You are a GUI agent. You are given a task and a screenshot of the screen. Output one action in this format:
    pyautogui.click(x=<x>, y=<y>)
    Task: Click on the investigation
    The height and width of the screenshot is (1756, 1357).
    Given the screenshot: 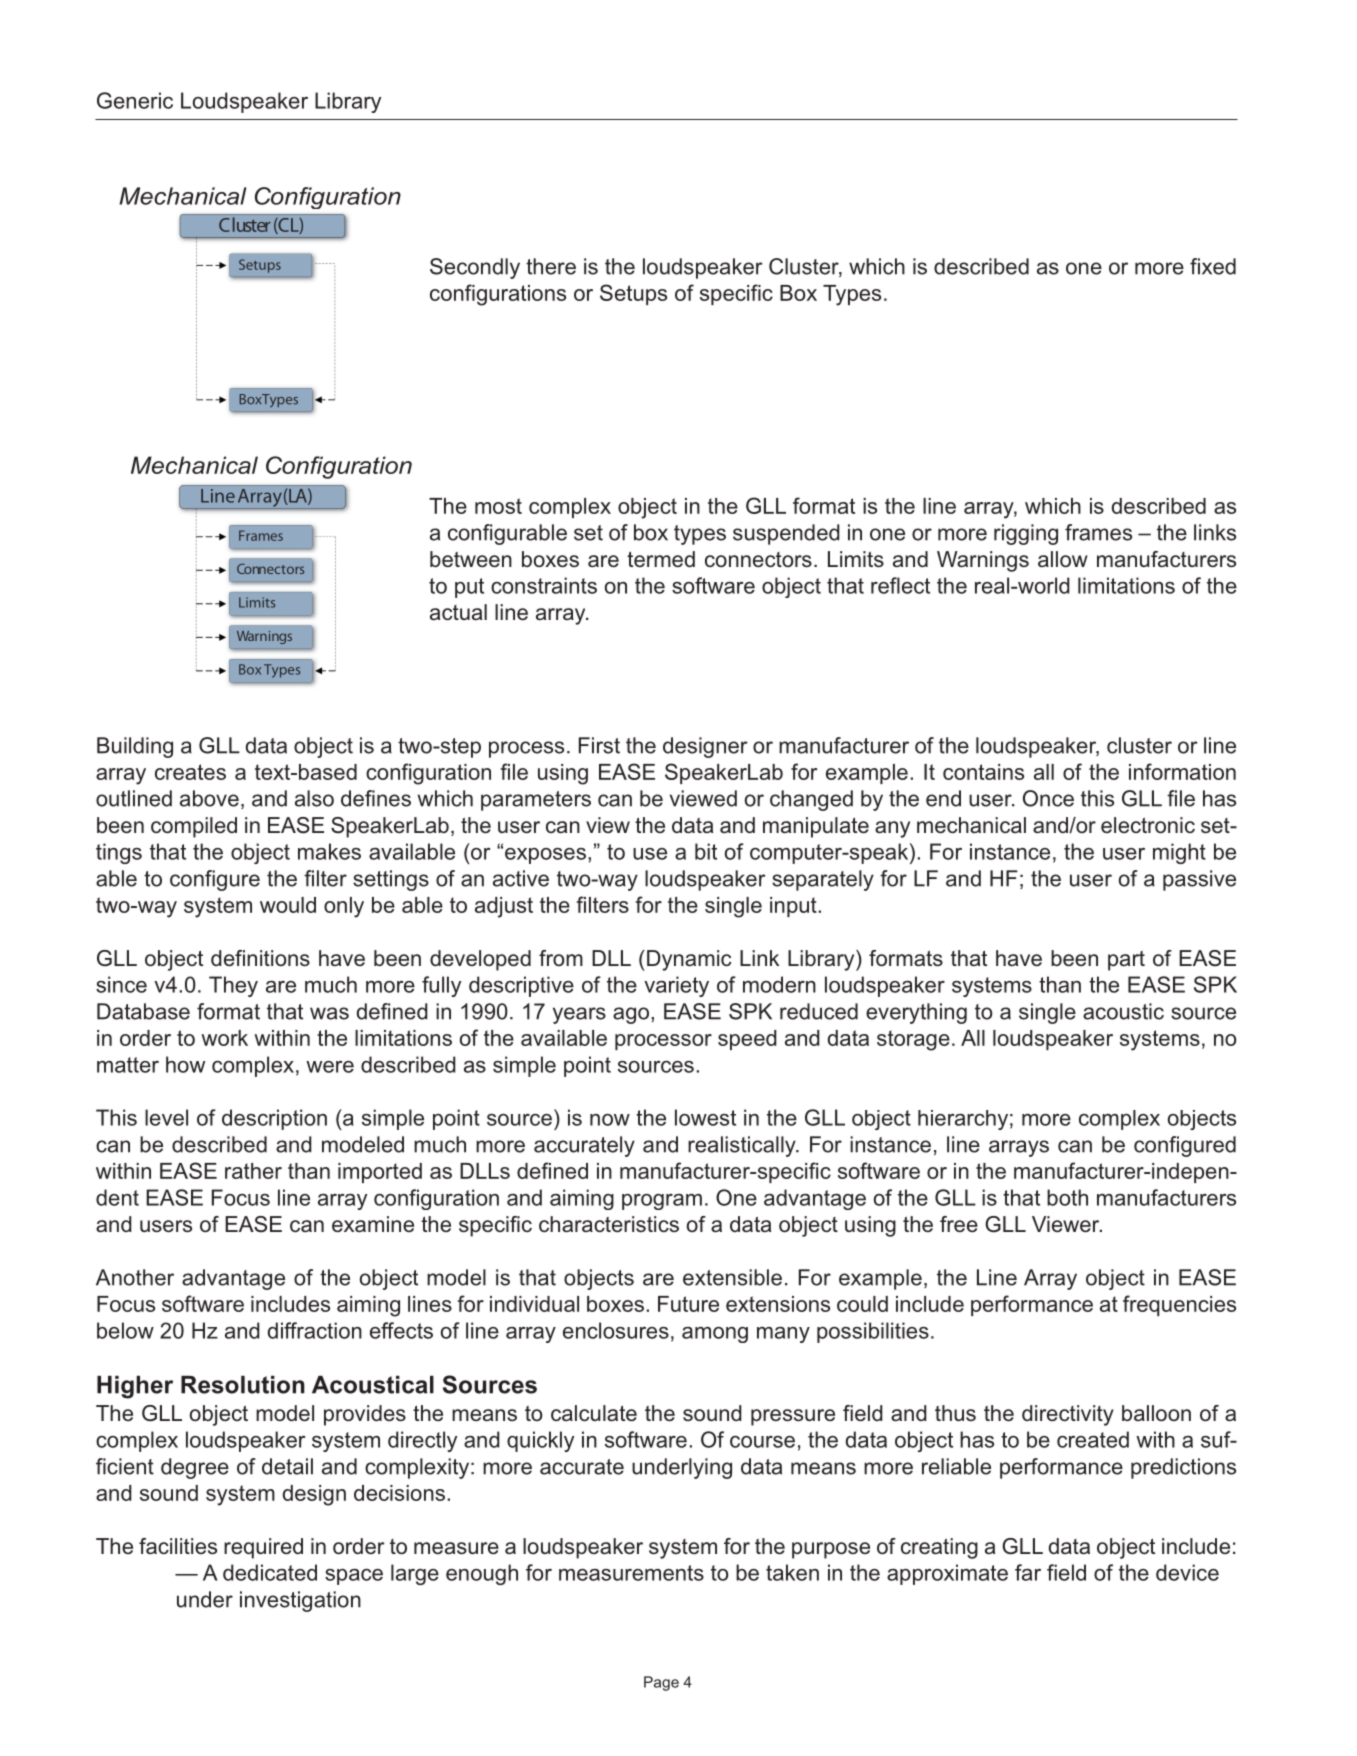 What is the action you would take?
    pyautogui.click(x=300, y=1601)
